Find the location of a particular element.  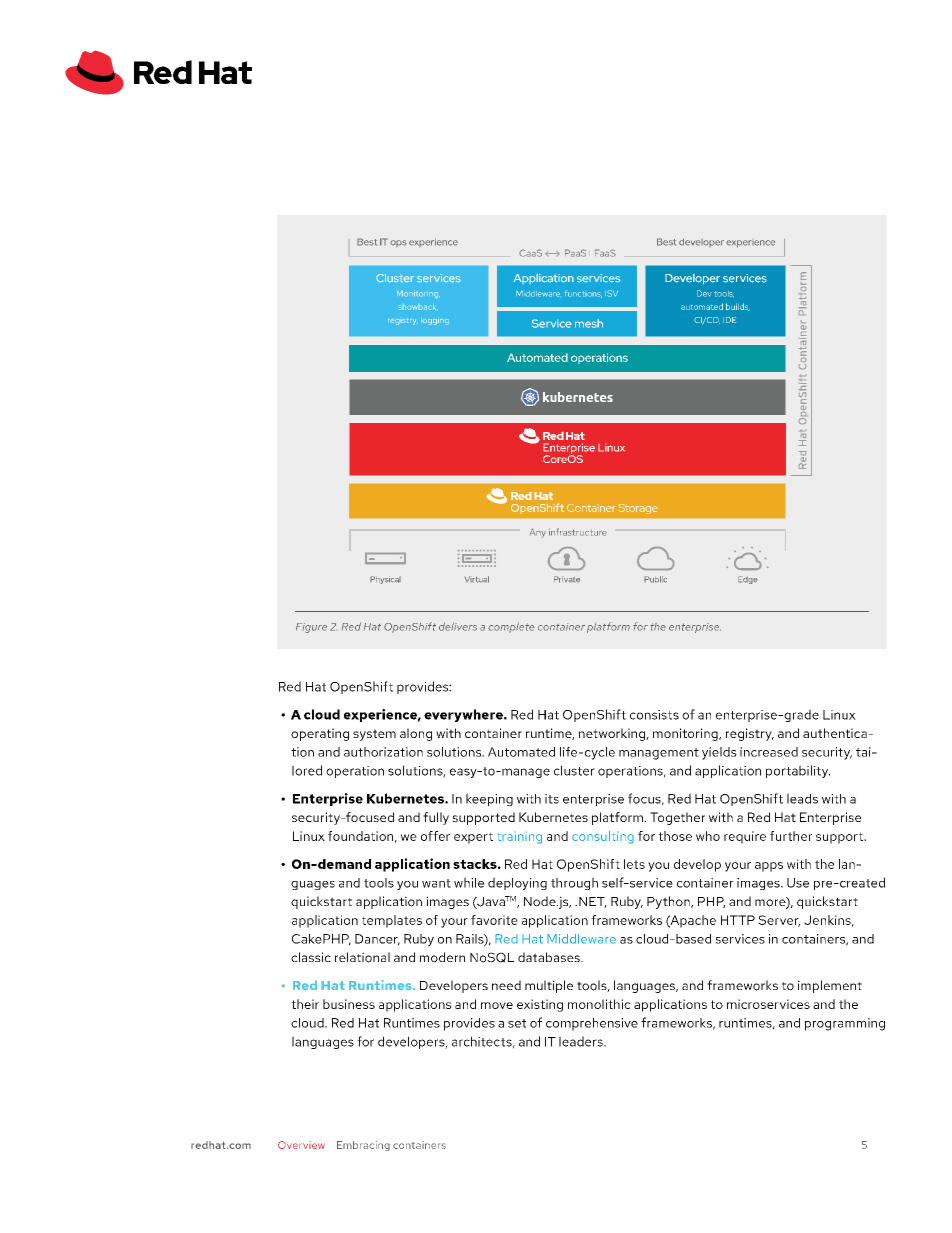

Edge is located at coordinates (748, 580).
